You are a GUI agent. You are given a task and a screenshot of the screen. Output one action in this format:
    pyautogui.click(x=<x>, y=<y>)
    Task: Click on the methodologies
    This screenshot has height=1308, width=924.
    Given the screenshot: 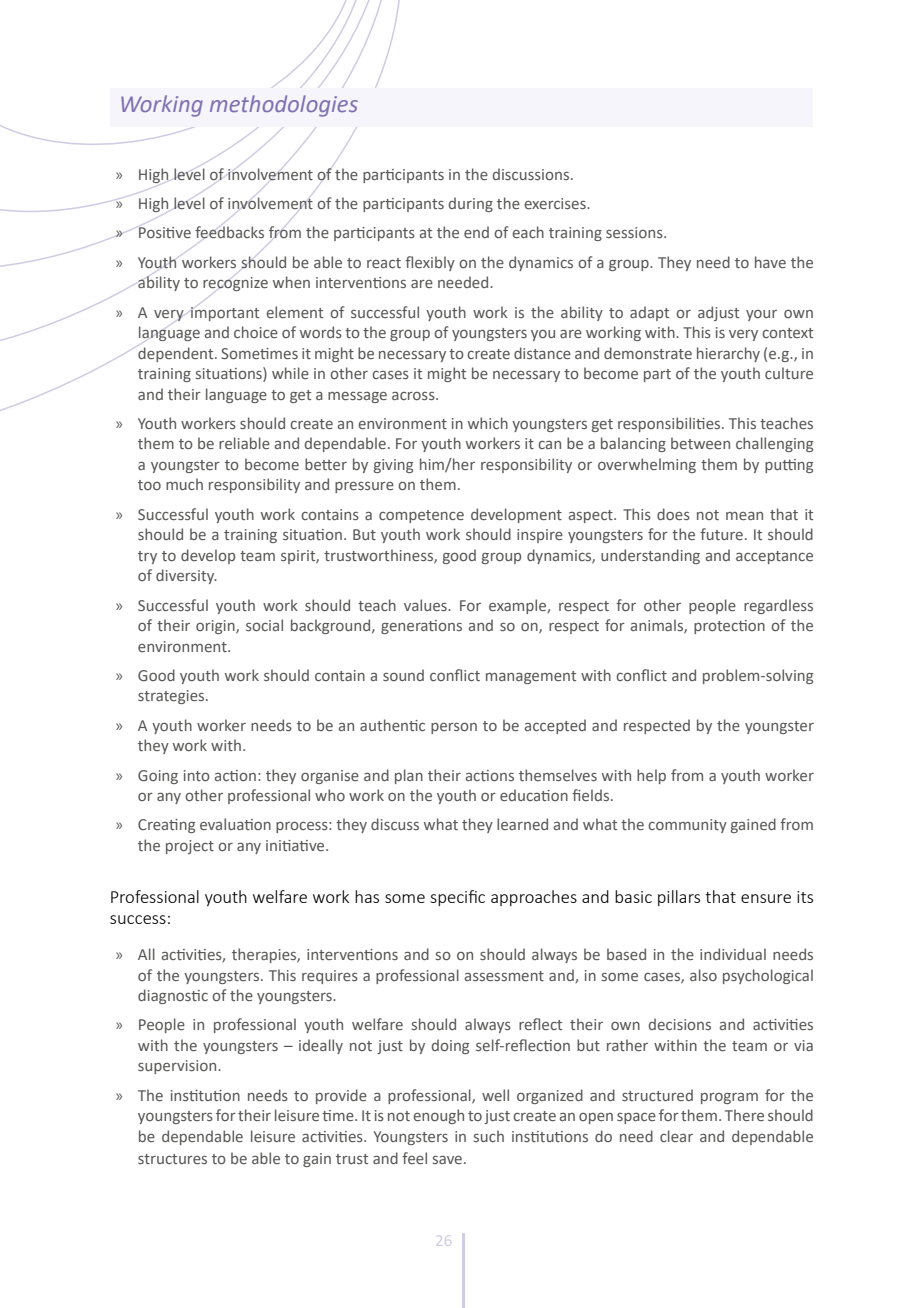 What is the action you would take?
    pyautogui.click(x=284, y=106)
